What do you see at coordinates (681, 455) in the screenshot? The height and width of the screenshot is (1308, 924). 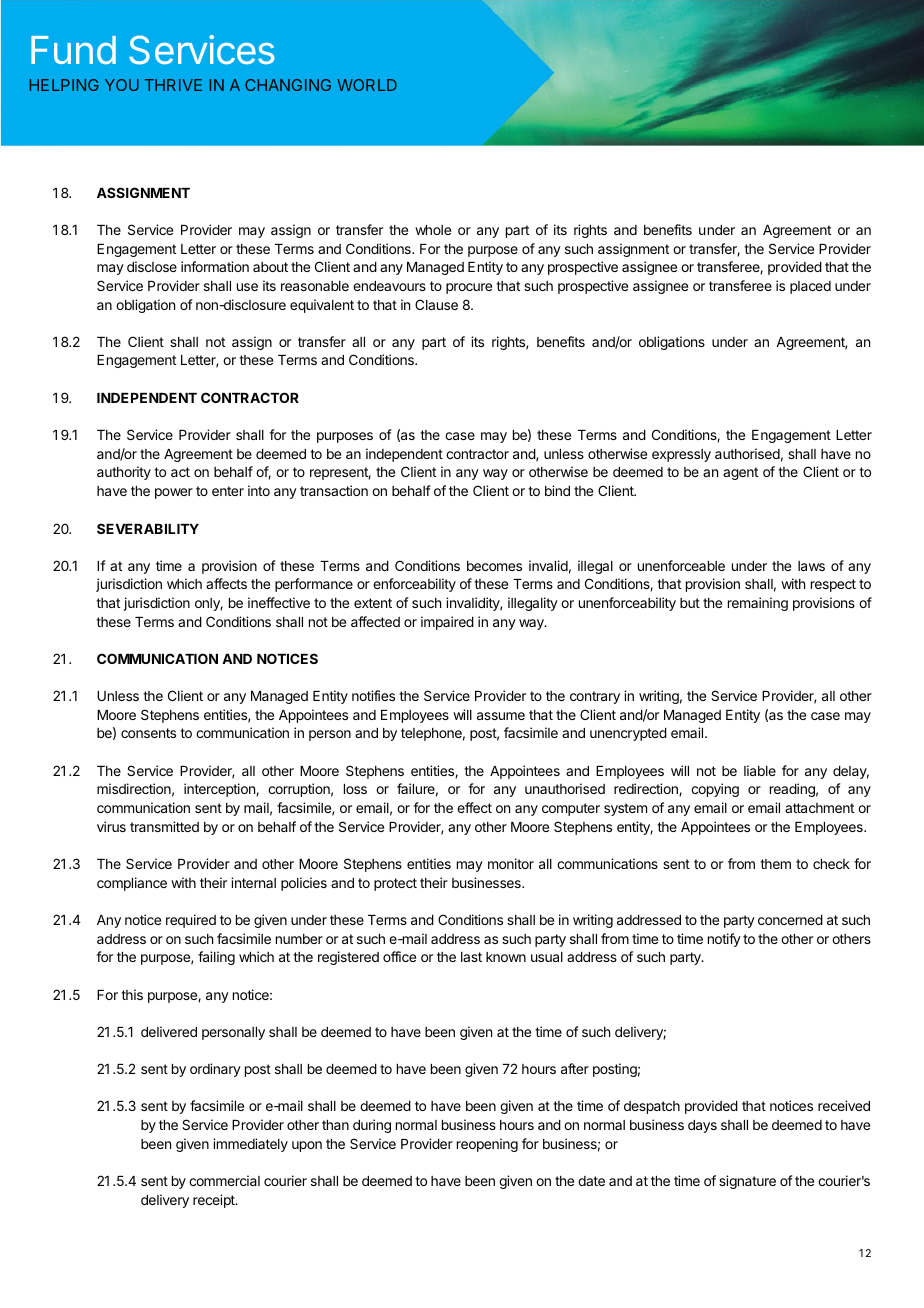 I see `expressly` at bounding box center [681, 455].
